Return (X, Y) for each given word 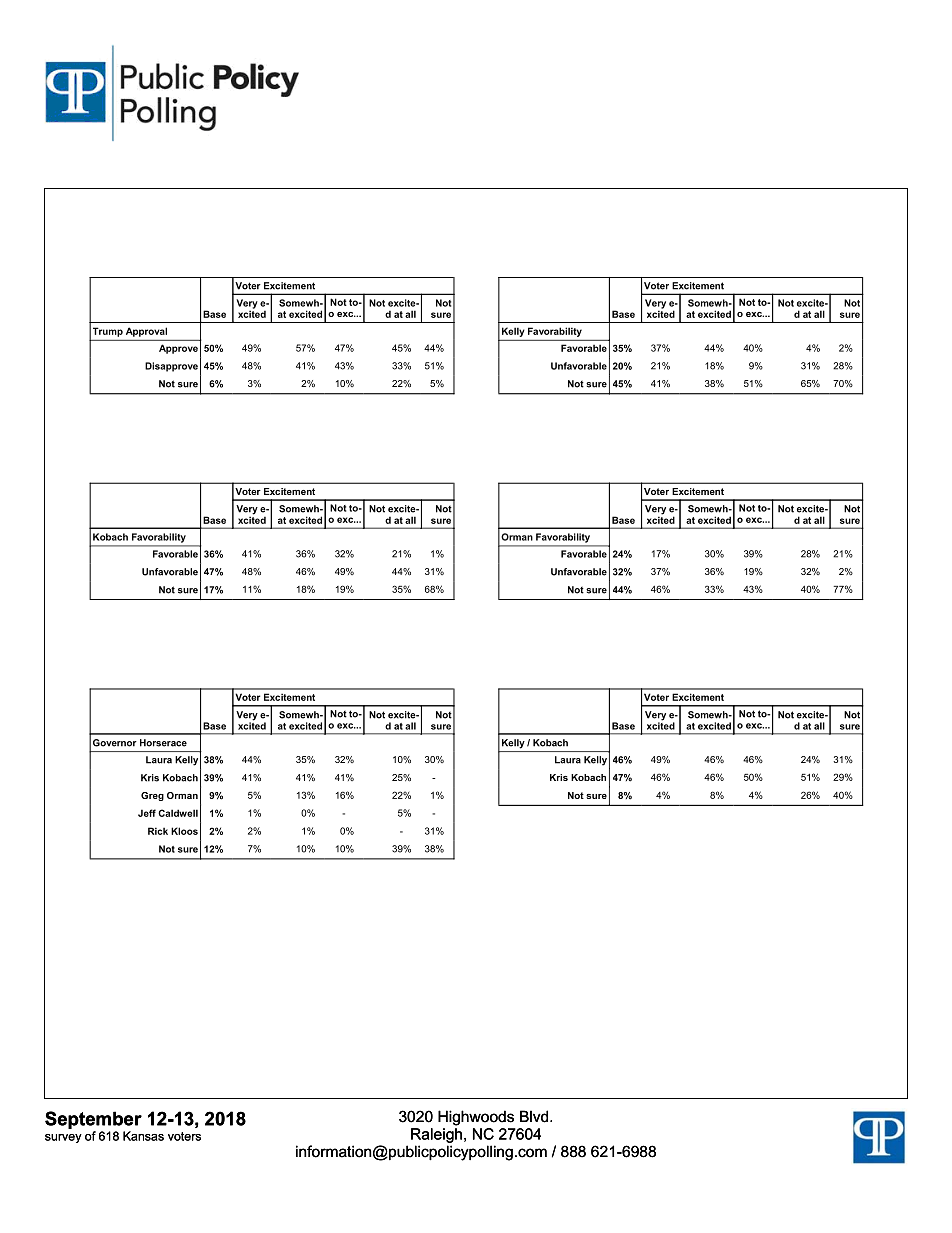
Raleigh (436, 1135)
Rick (158, 831)
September (93, 1120)
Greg (152, 796)
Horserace (163, 743)
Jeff (147, 813)
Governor (115, 743)
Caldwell (178, 813)
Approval (146, 332)
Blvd (535, 1116)
